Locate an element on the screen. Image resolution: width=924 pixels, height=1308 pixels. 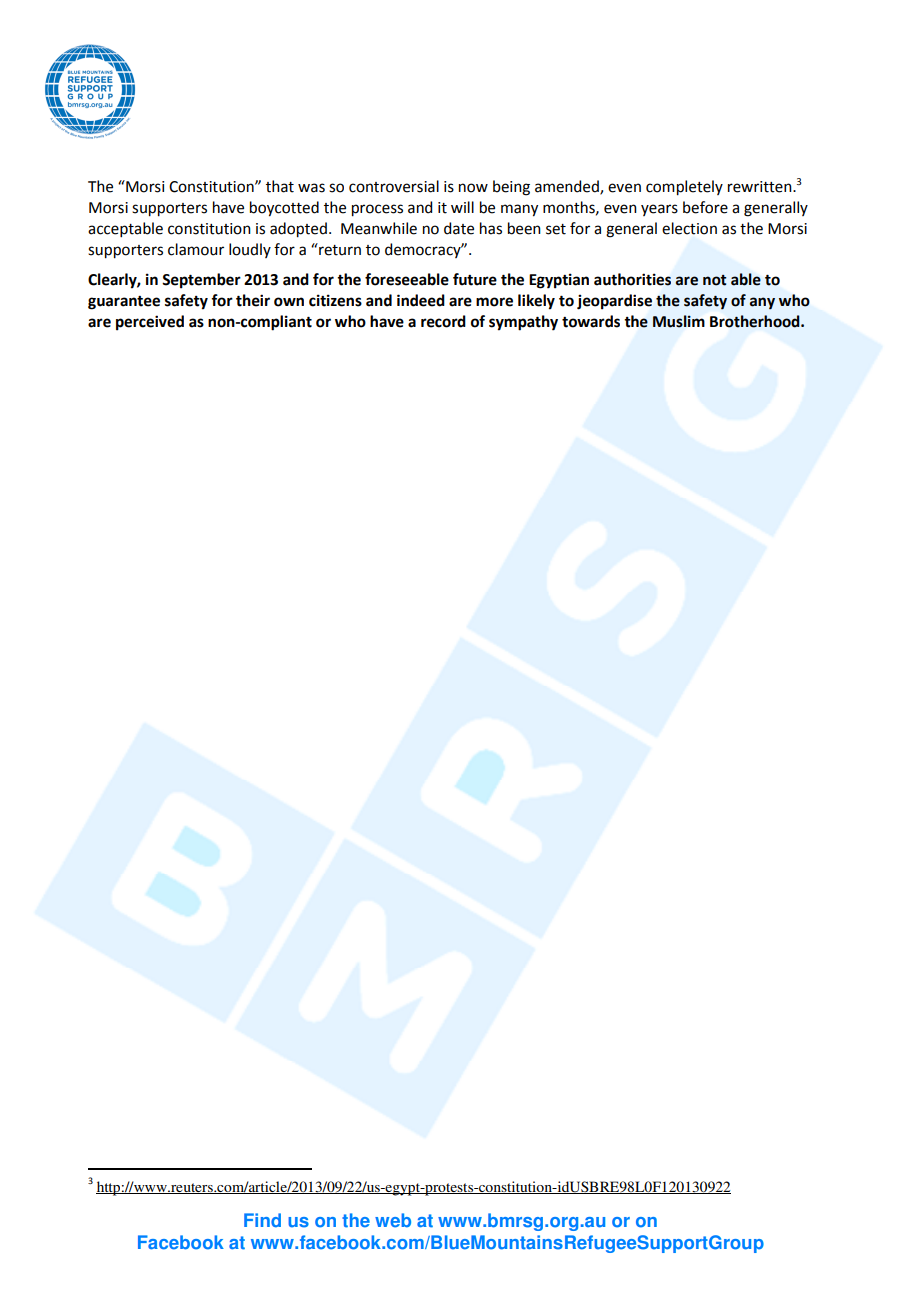
guarantee is located at coordinates (124, 303).
